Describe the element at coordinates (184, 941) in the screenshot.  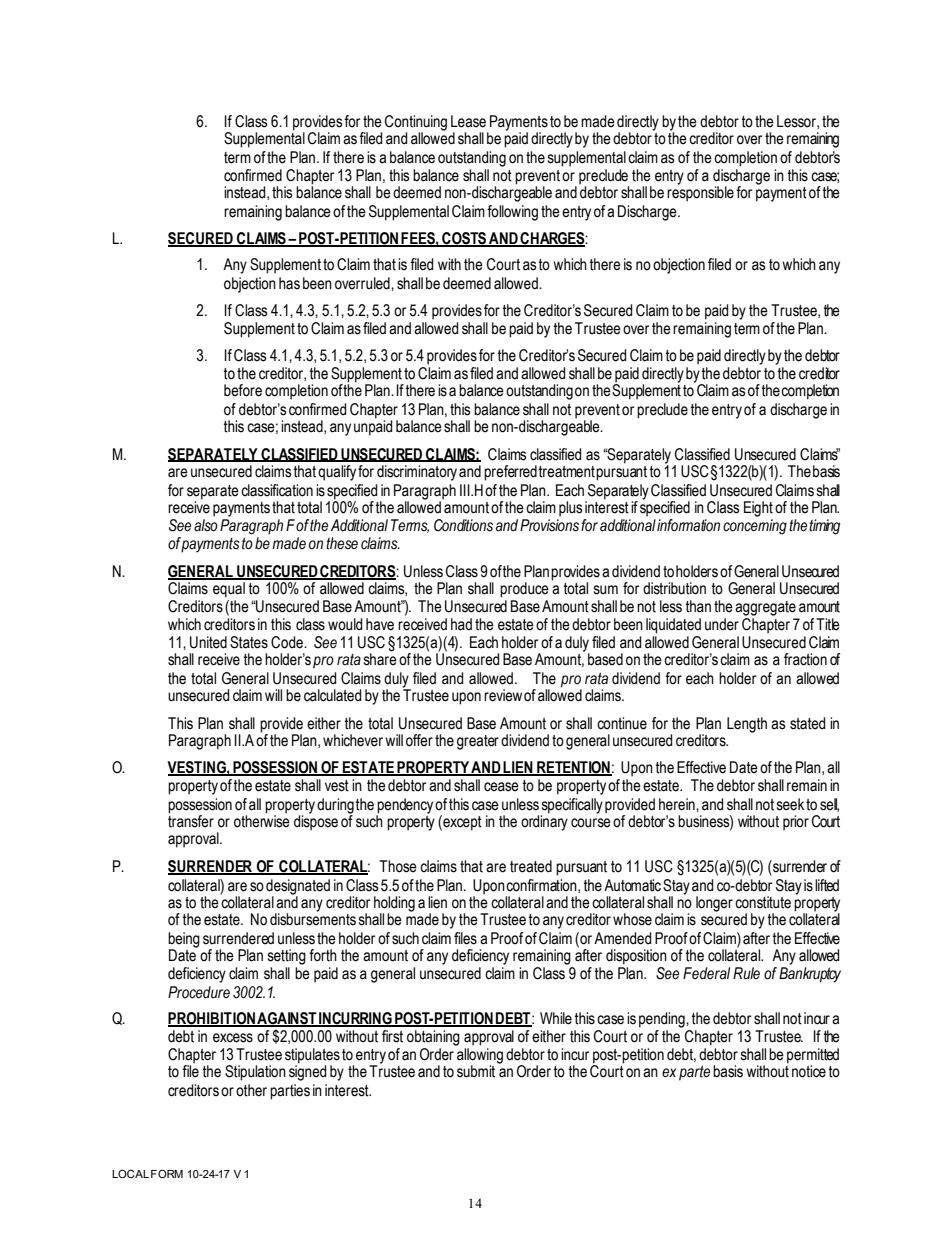
I see `being` at that location.
